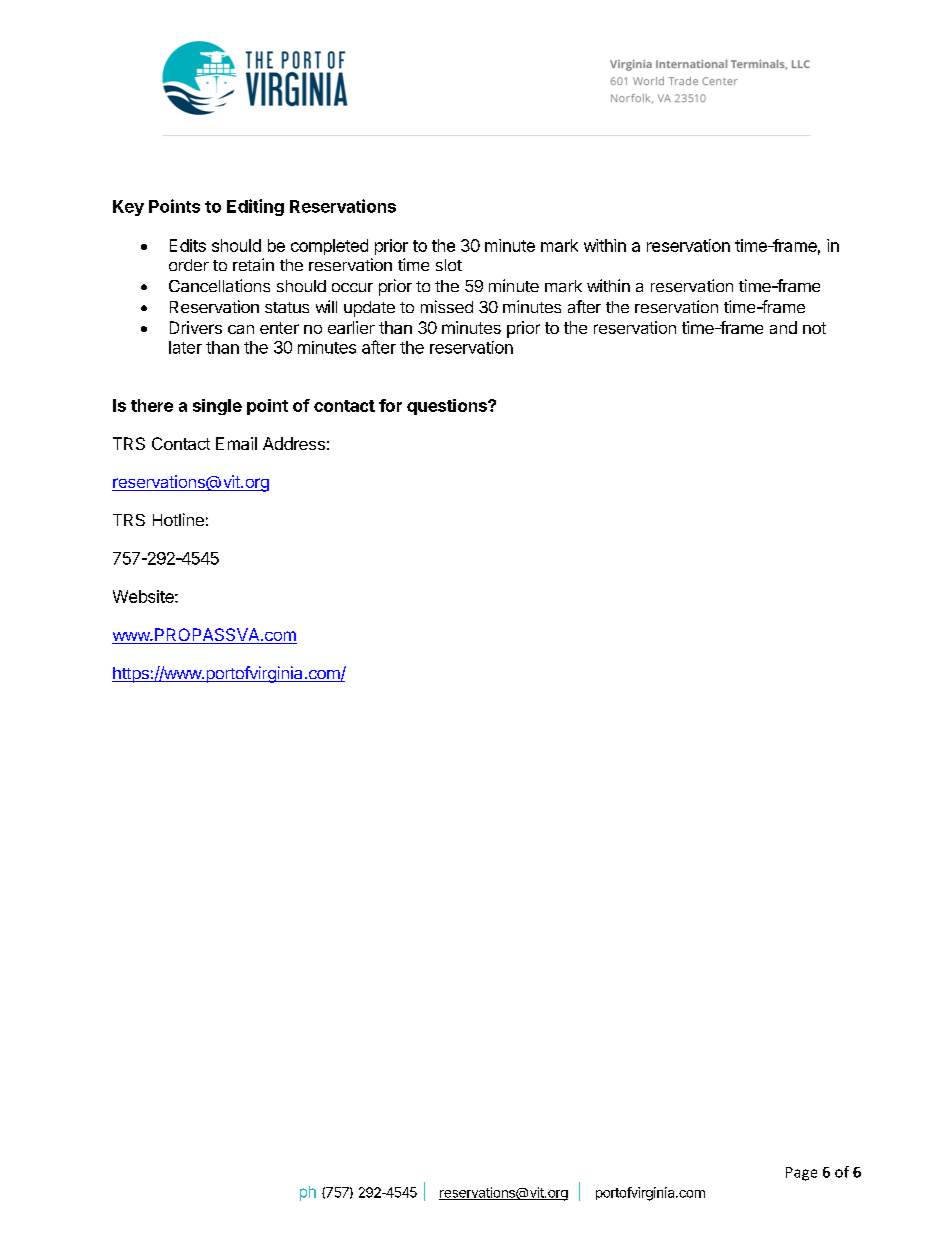 The image size is (952, 1233). What do you see at coordinates (449, 265) in the screenshot?
I see `slot` at bounding box center [449, 265].
